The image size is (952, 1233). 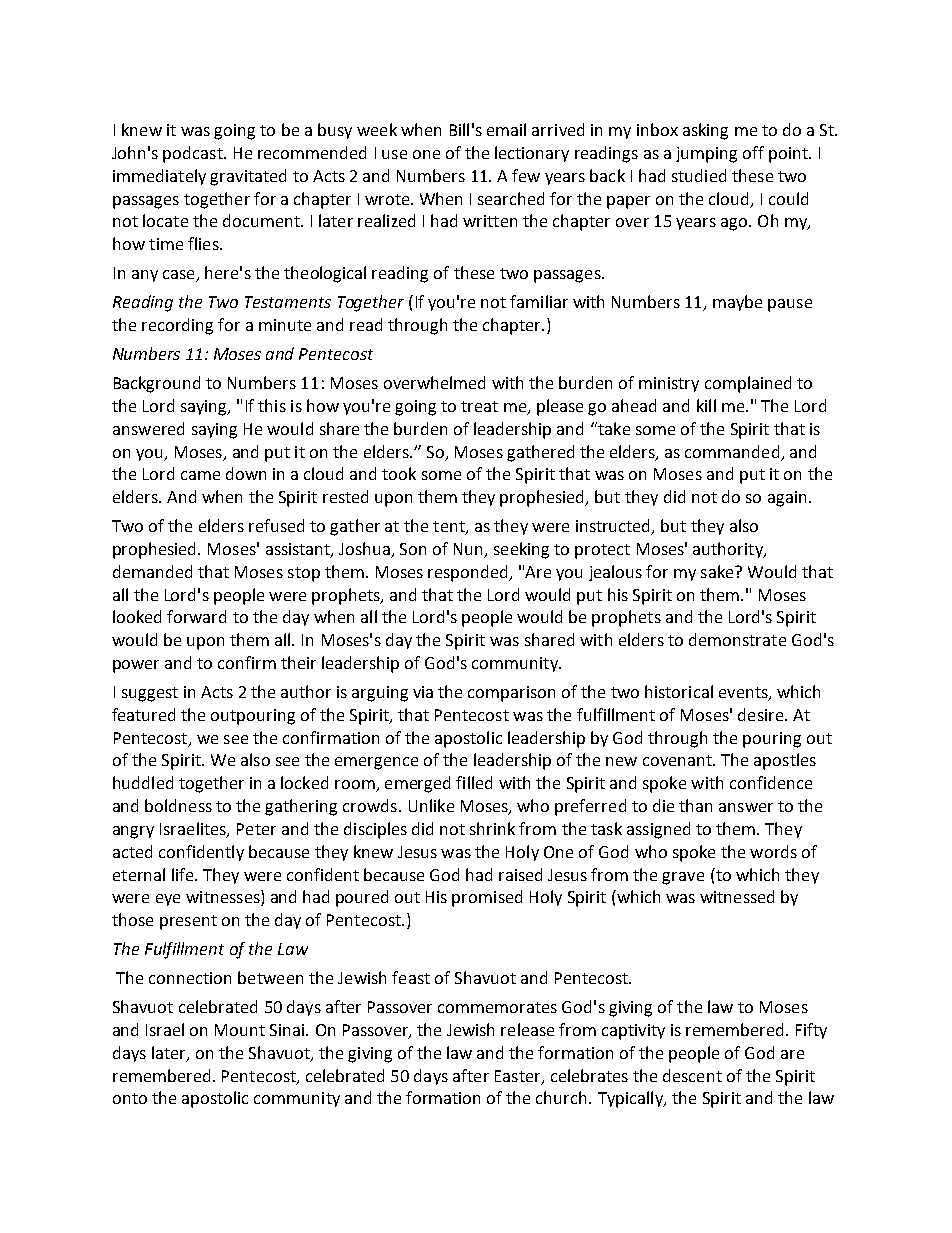 I want to click on descent, so click(x=692, y=1075).
